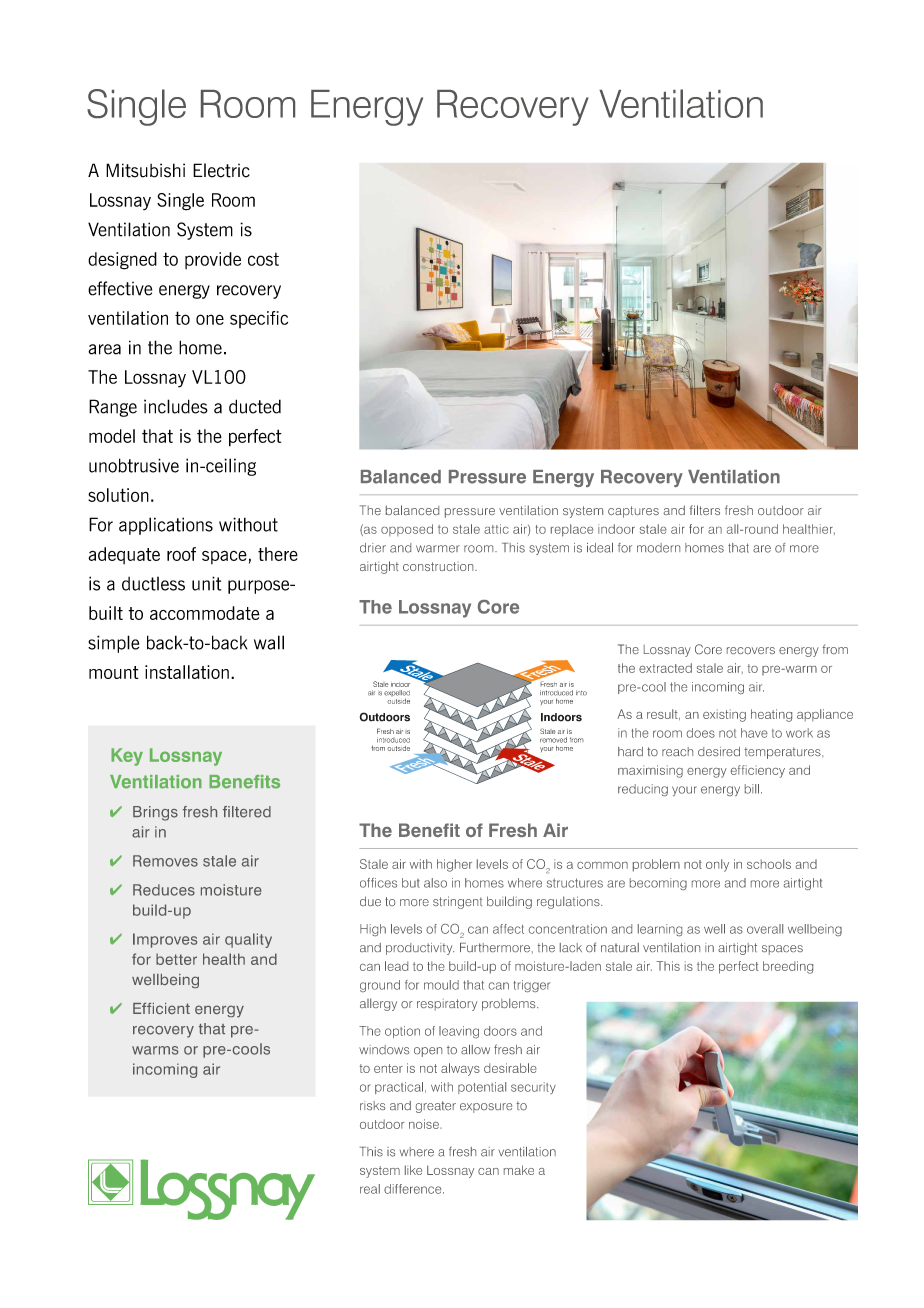 This image has height=1308, width=924. I want to click on real, so click(370, 1189).
